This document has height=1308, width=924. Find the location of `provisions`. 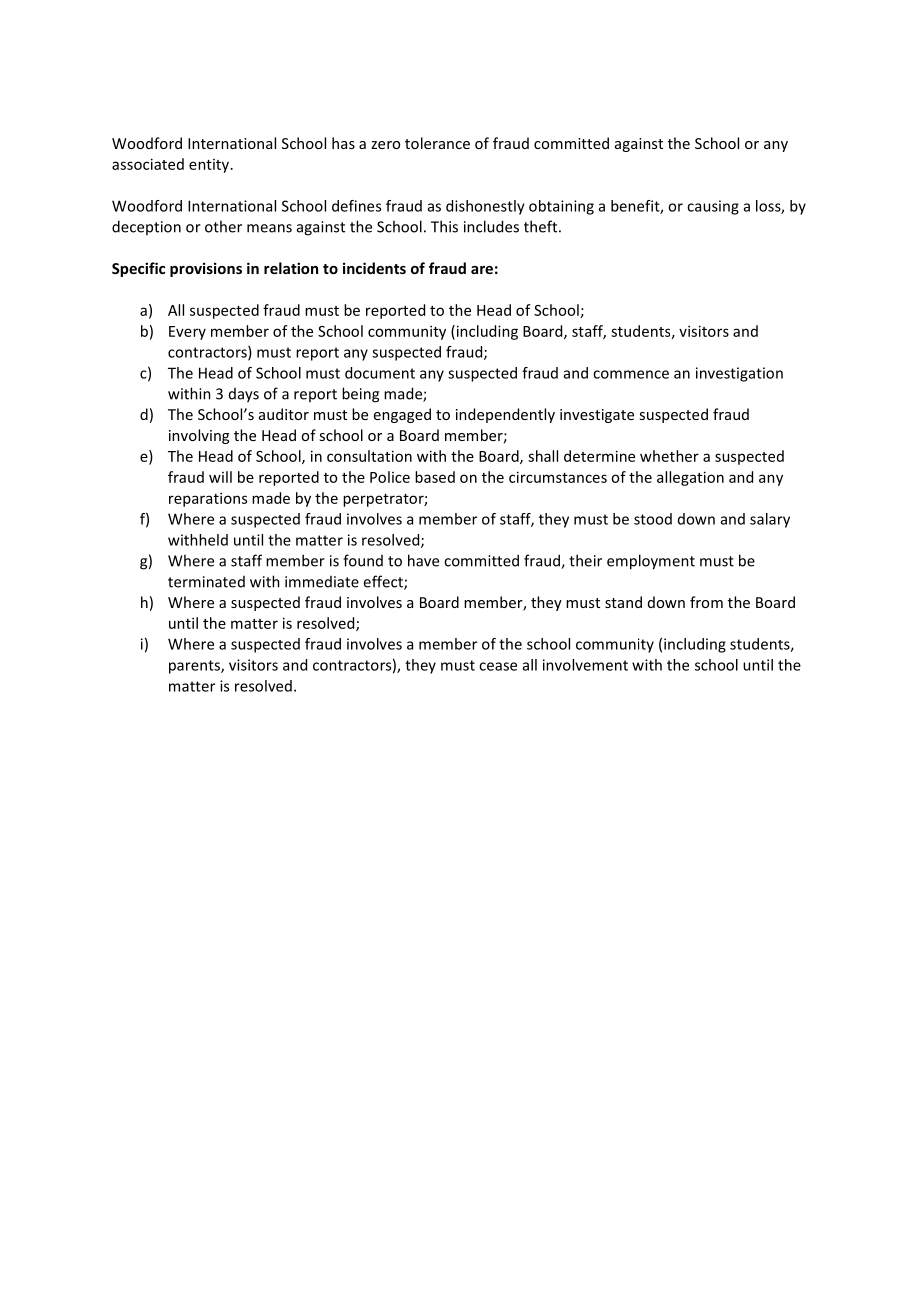

provisions is located at coordinates (206, 269).
